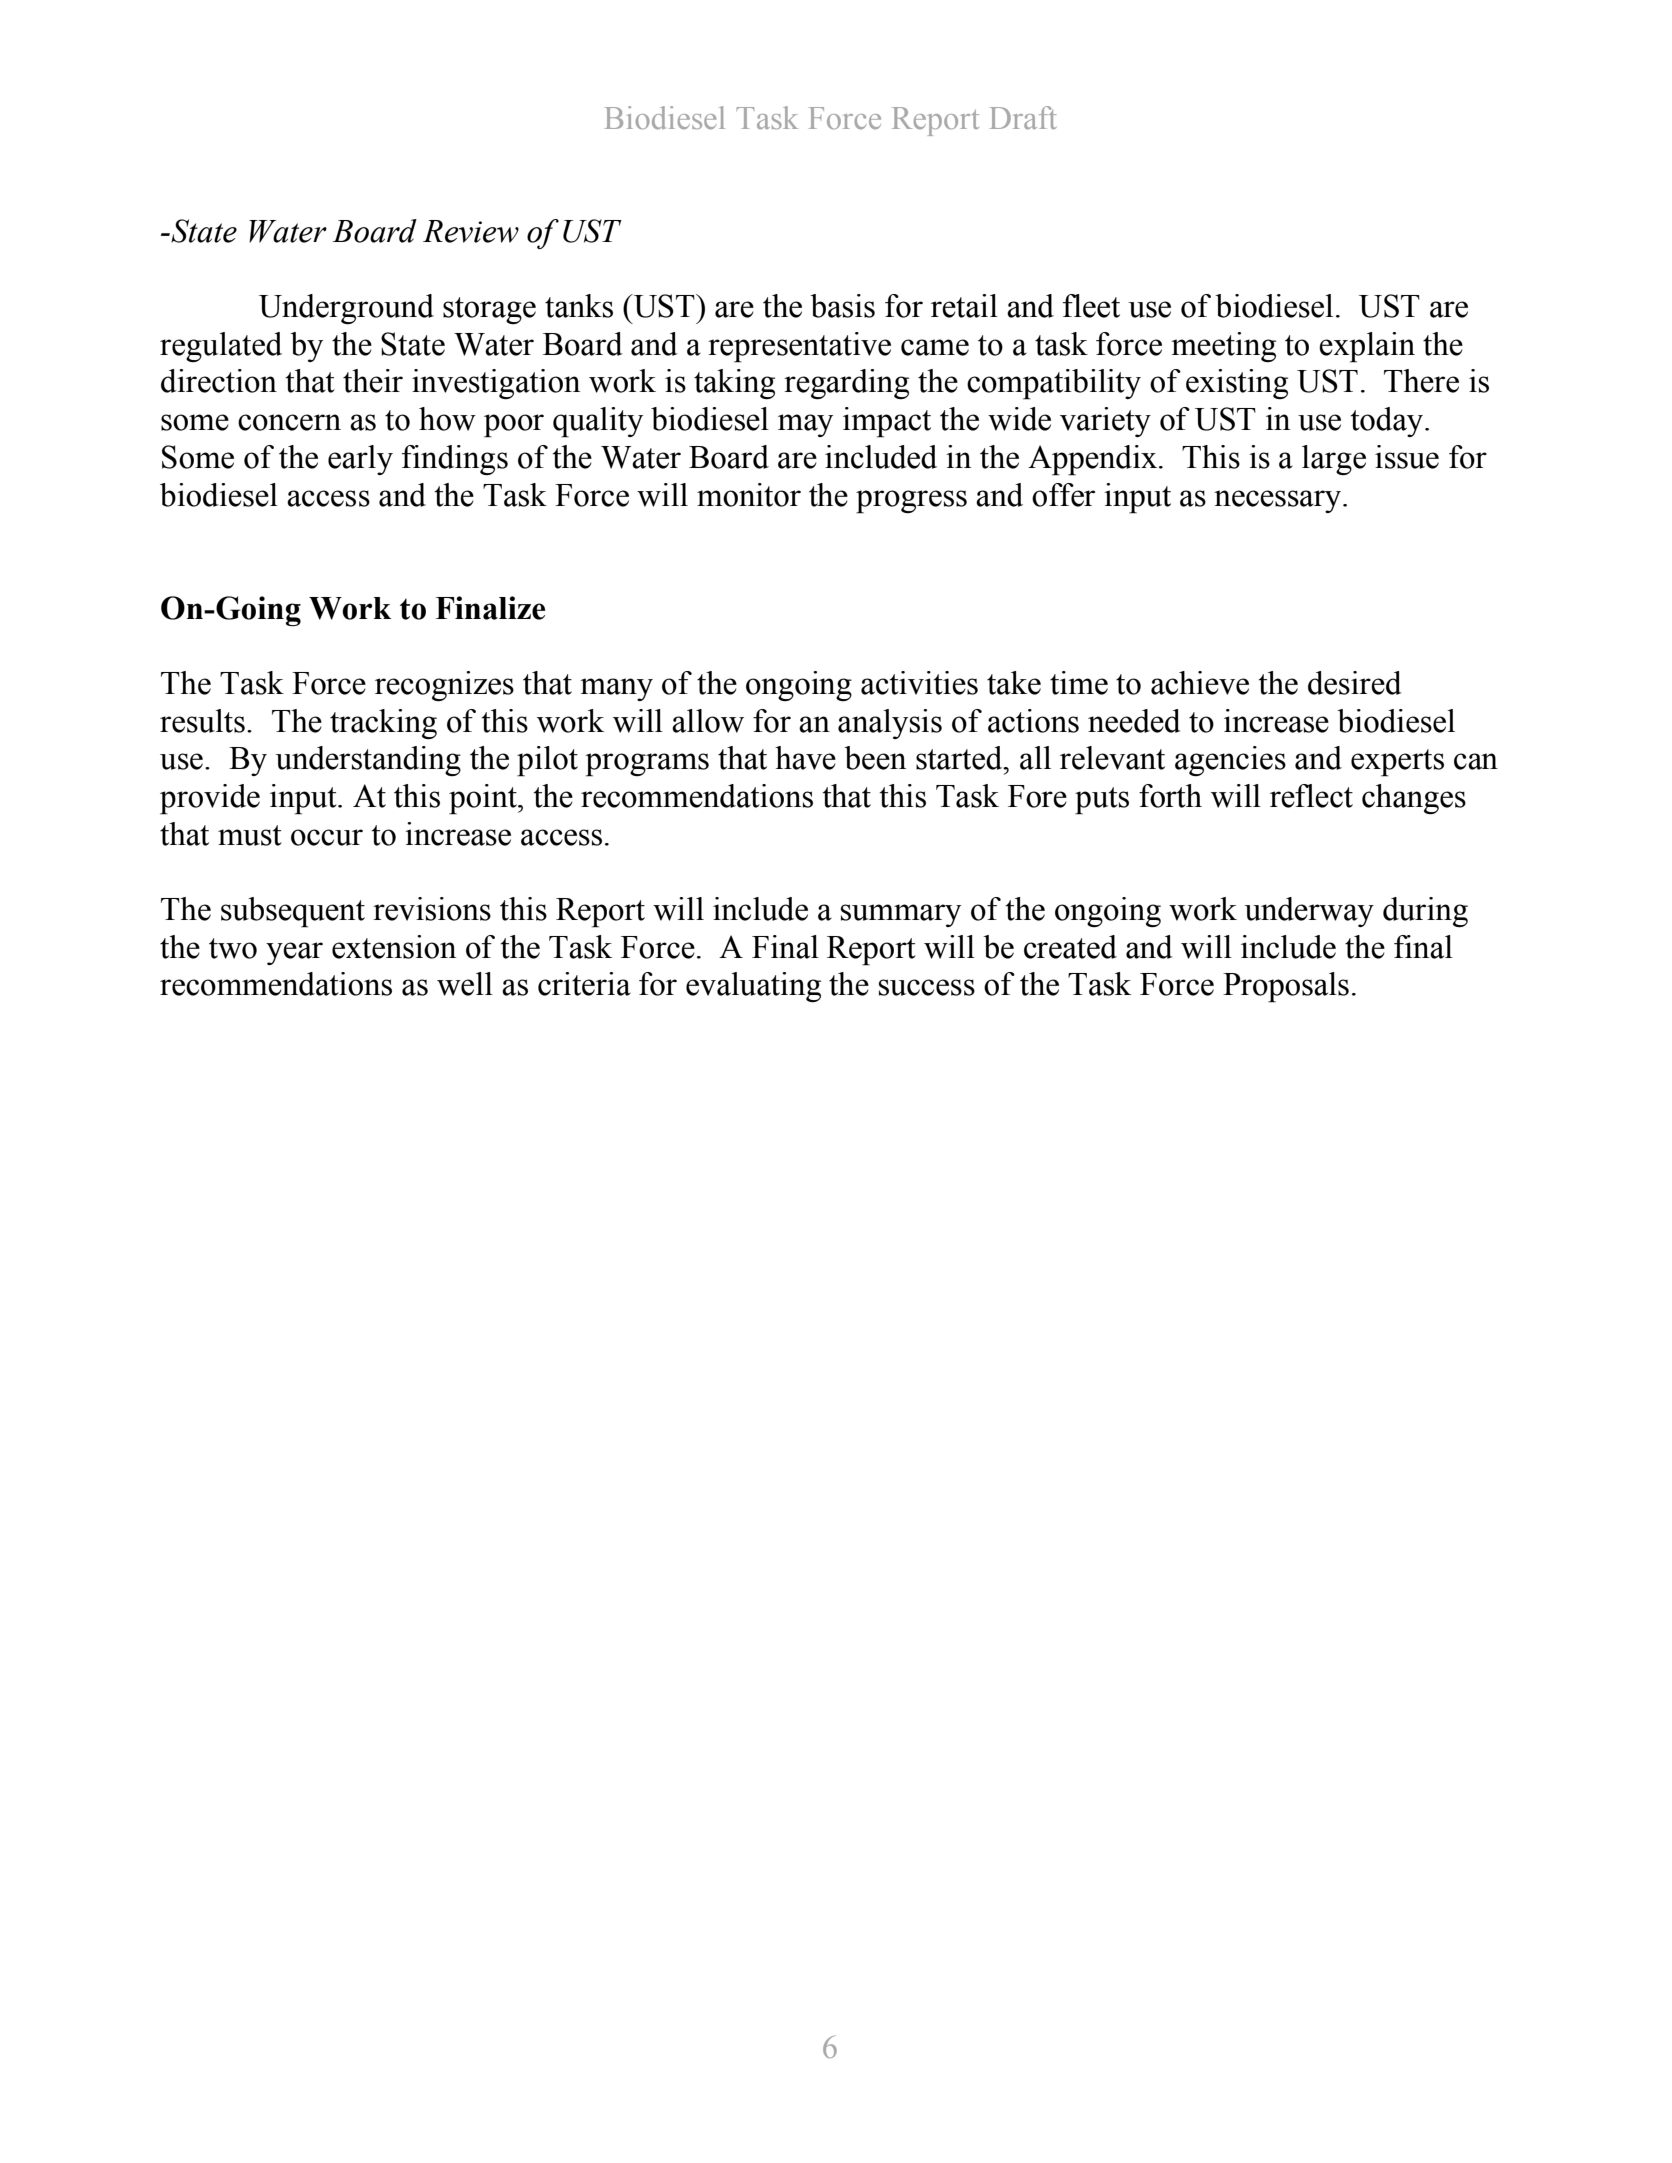 The image size is (1672, 2163). I want to click on extension, so click(394, 947).
